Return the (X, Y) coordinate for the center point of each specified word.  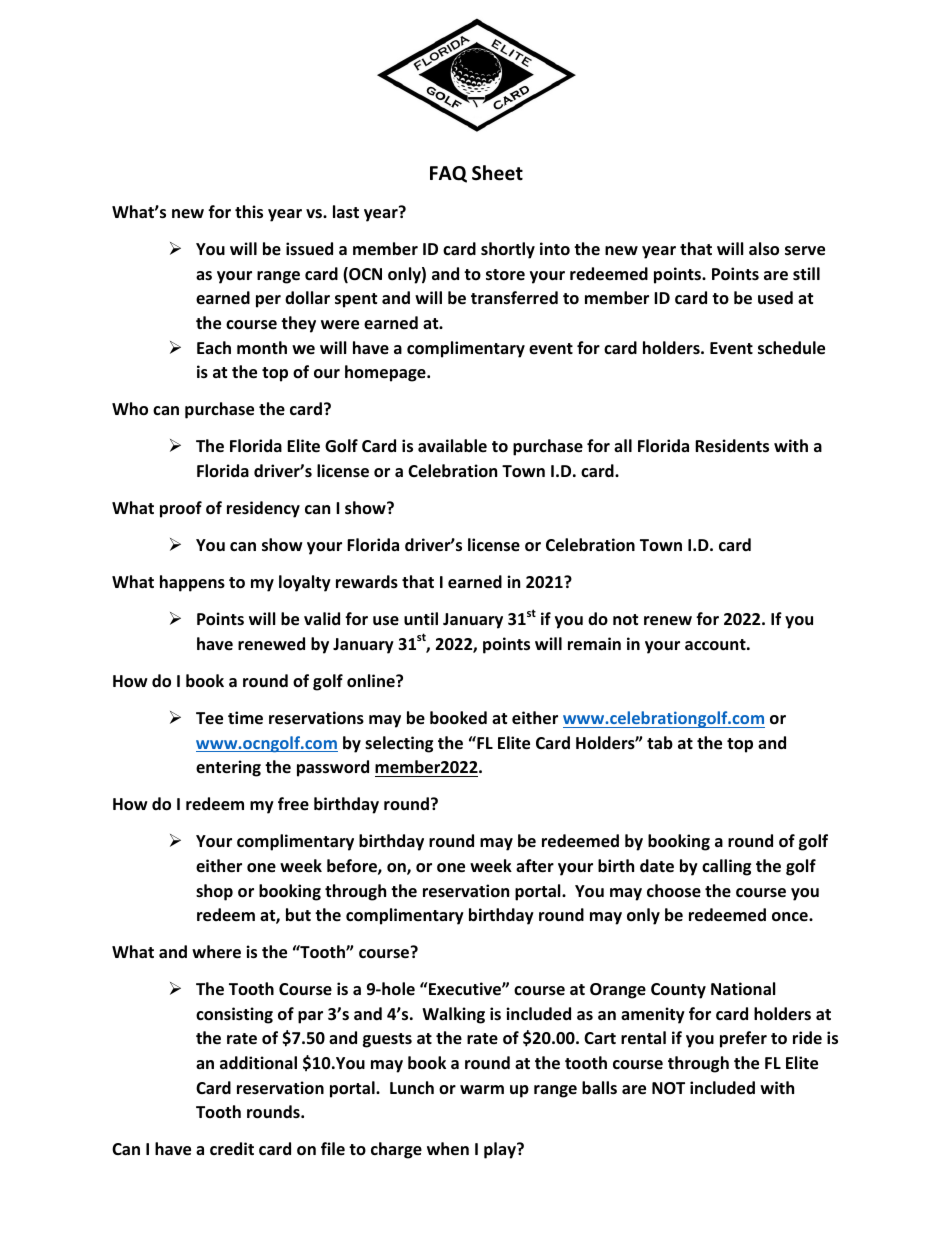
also (764, 249)
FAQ (448, 174)
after (535, 866)
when (448, 1149)
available (452, 445)
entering (228, 768)
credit (232, 1148)
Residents (732, 446)
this (249, 212)
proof (181, 509)
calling (726, 867)
